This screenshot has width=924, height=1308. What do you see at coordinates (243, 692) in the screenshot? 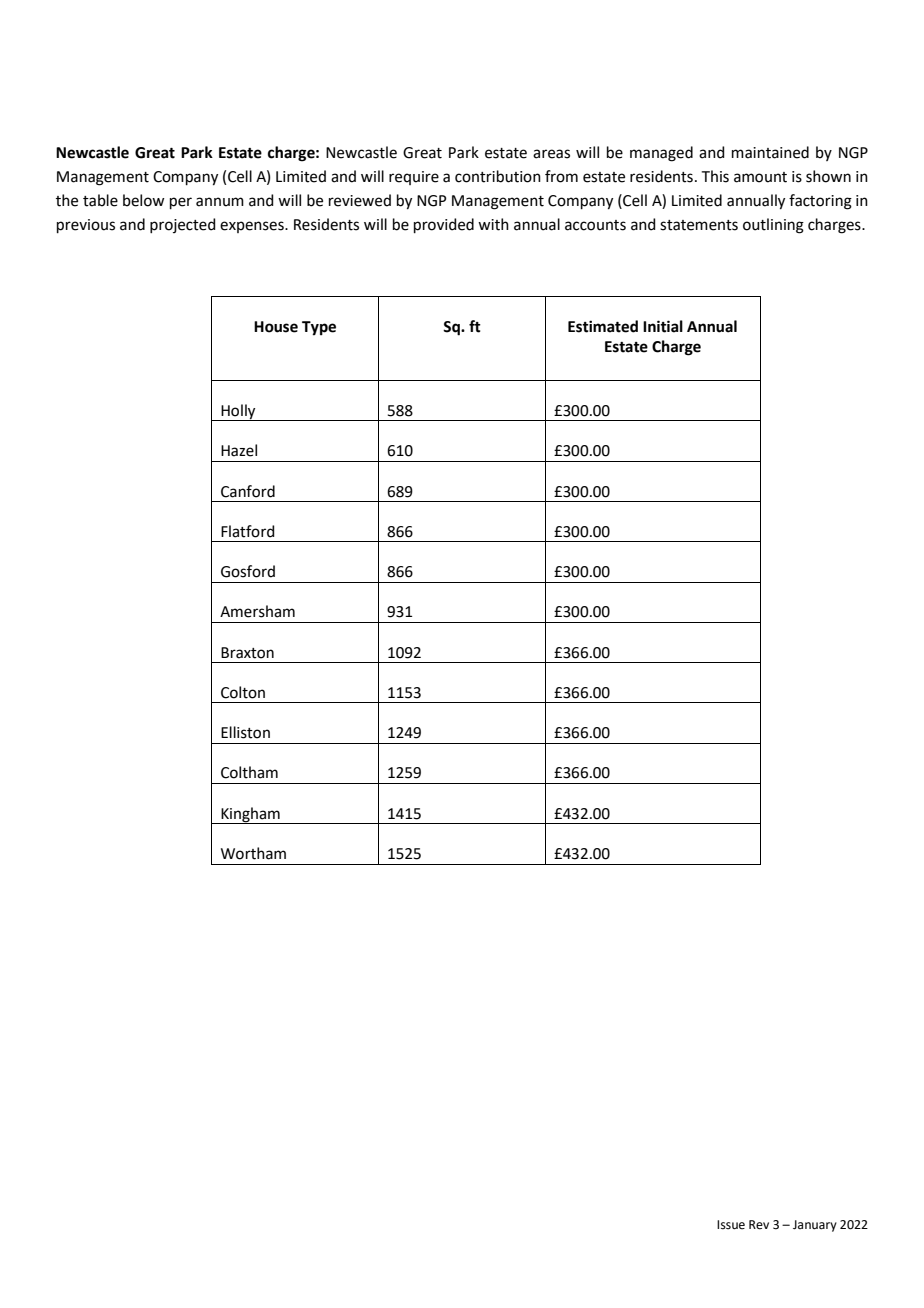
I see `Colton` at bounding box center [243, 692].
